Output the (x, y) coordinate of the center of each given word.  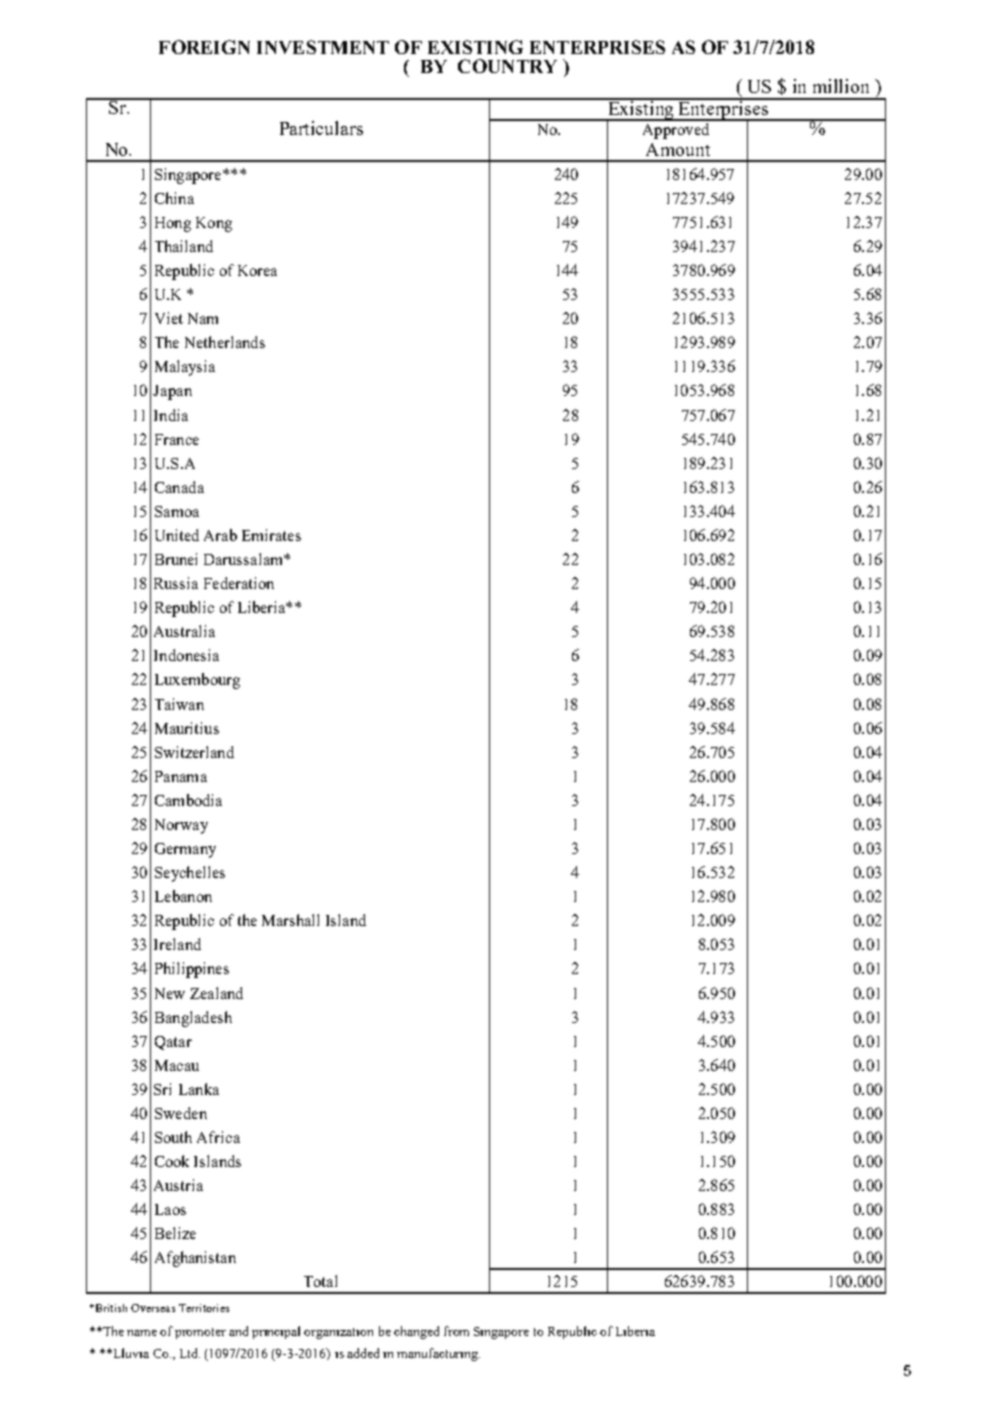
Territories (204, 1308)
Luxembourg (197, 681)
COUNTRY (507, 66)
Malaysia (185, 368)
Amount (678, 149)
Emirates (271, 535)
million (841, 86)
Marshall (290, 920)
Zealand (216, 993)
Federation (239, 583)
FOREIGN (204, 47)
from (456, 1331)
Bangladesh (193, 1019)
